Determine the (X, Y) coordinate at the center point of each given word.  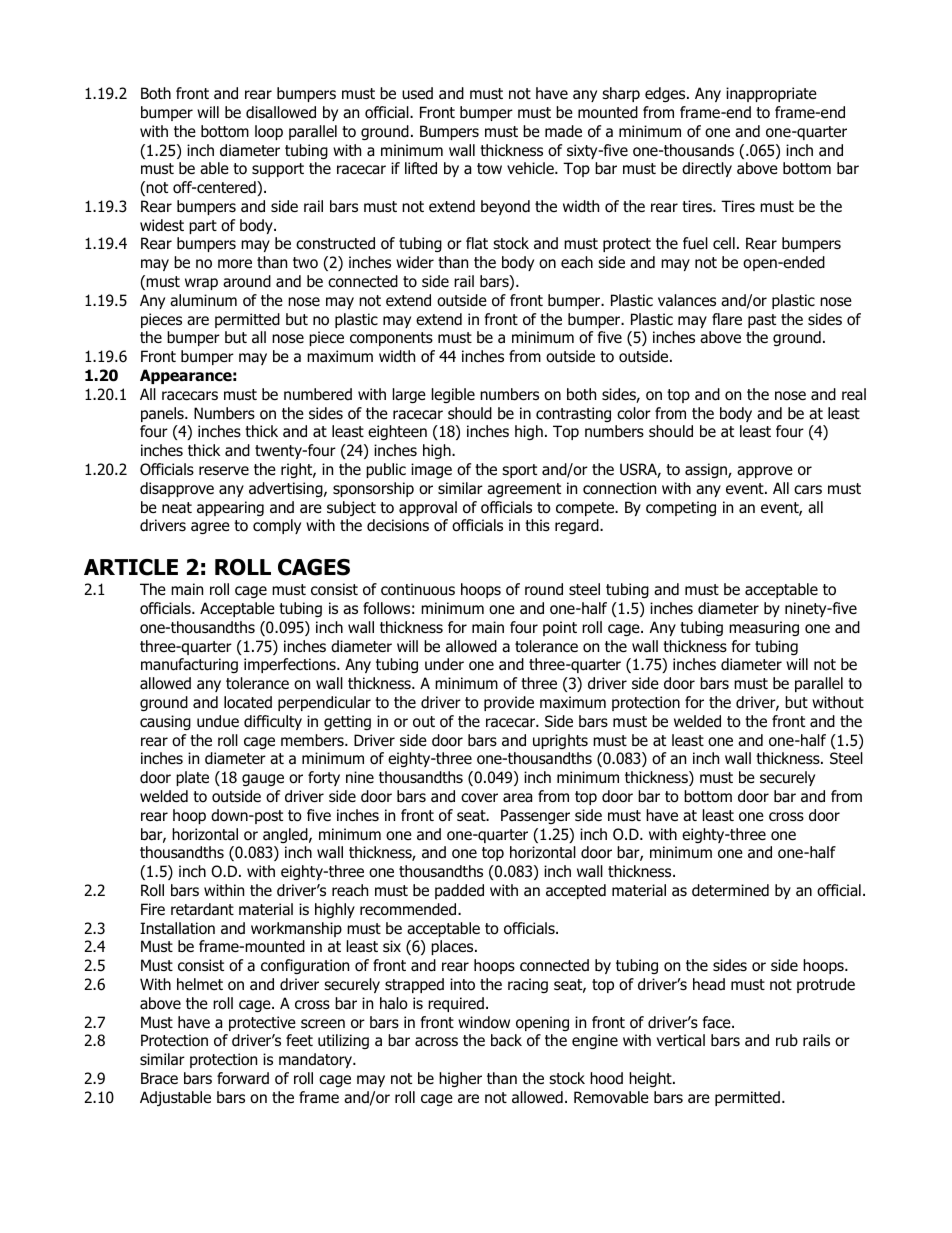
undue (218, 721)
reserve (224, 470)
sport (519, 471)
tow (489, 169)
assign (707, 470)
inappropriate (771, 94)
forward (243, 1078)
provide (509, 703)
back (506, 1040)
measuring (764, 628)
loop (269, 132)
